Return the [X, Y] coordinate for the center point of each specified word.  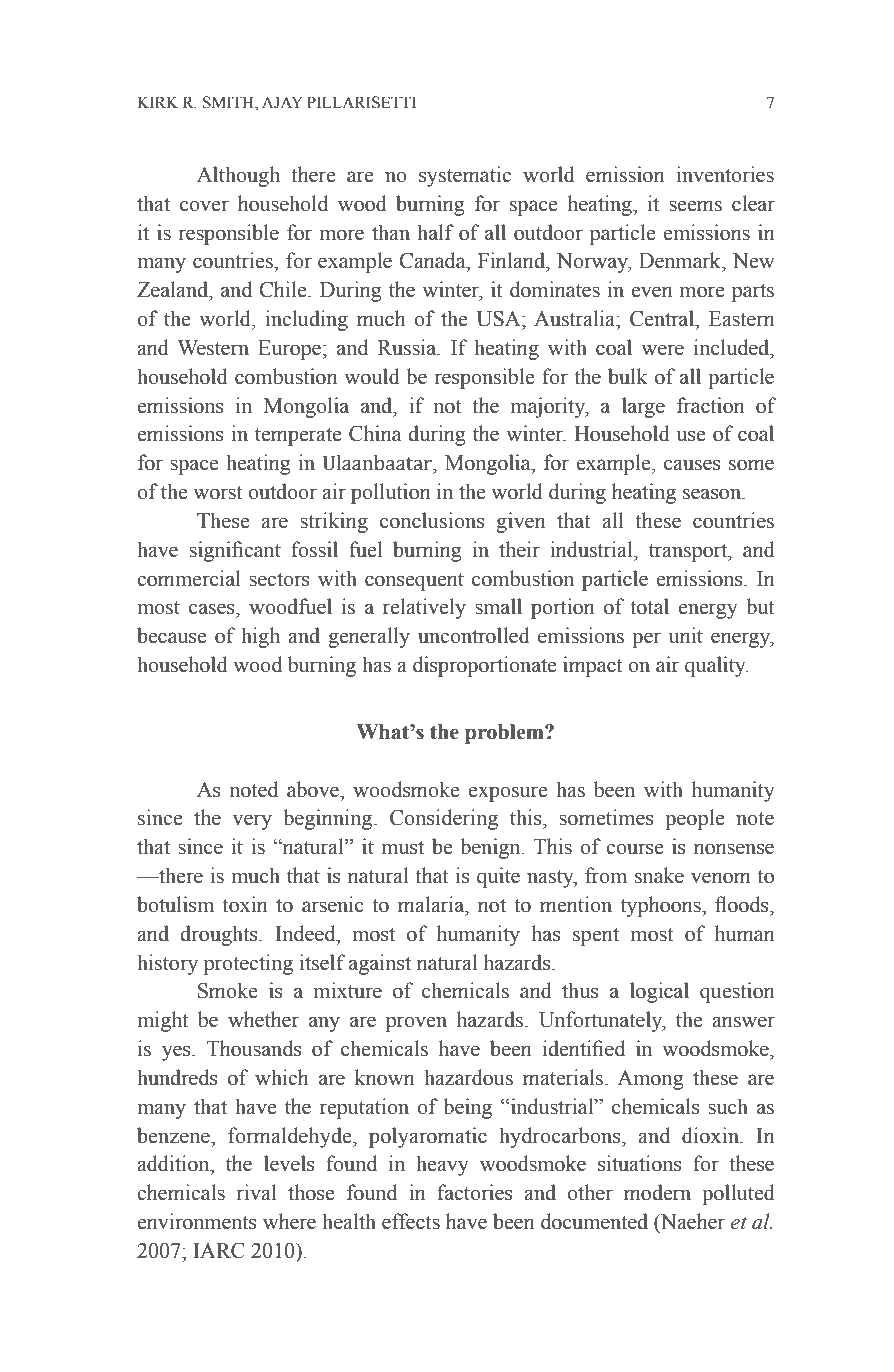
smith [229, 103]
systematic [465, 176]
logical [659, 992]
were [662, 350]
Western [213, 348]
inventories [725, 174]
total [649, 606]
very [252, 822]
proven [416, 1024]
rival [256, 1192]
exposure [507, 794]
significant [235, 551]
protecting [248, 964]
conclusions [432, 520]
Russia [408, 347]
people [694, 819]
